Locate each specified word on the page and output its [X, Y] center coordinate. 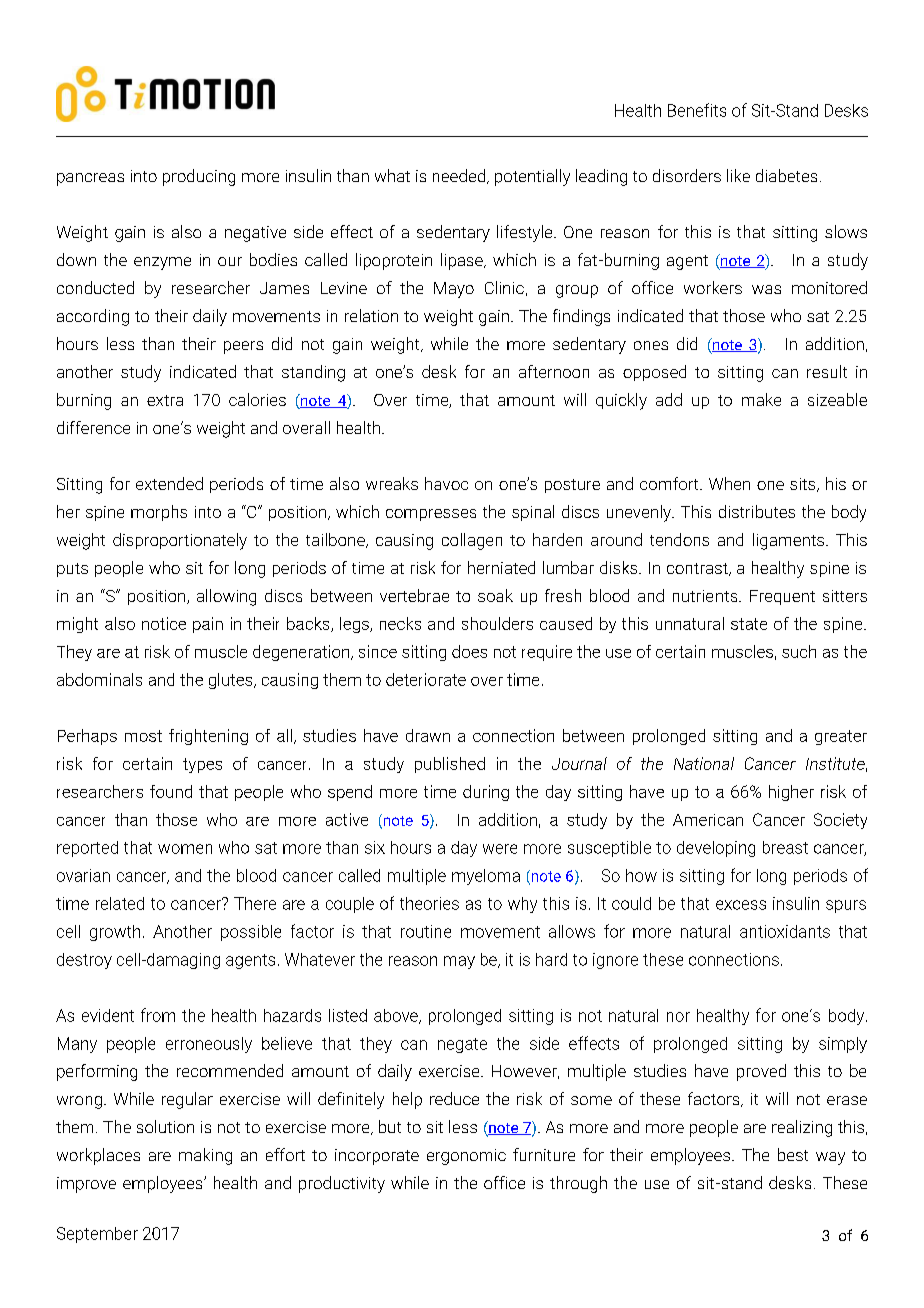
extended [169, 483]
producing [199, 177]
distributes [757, 511]
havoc [446, 483]
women [185, 849]
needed [460, 176]
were [500, 849]
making [205, 1156]
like [738, 175]
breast [785, 847]
